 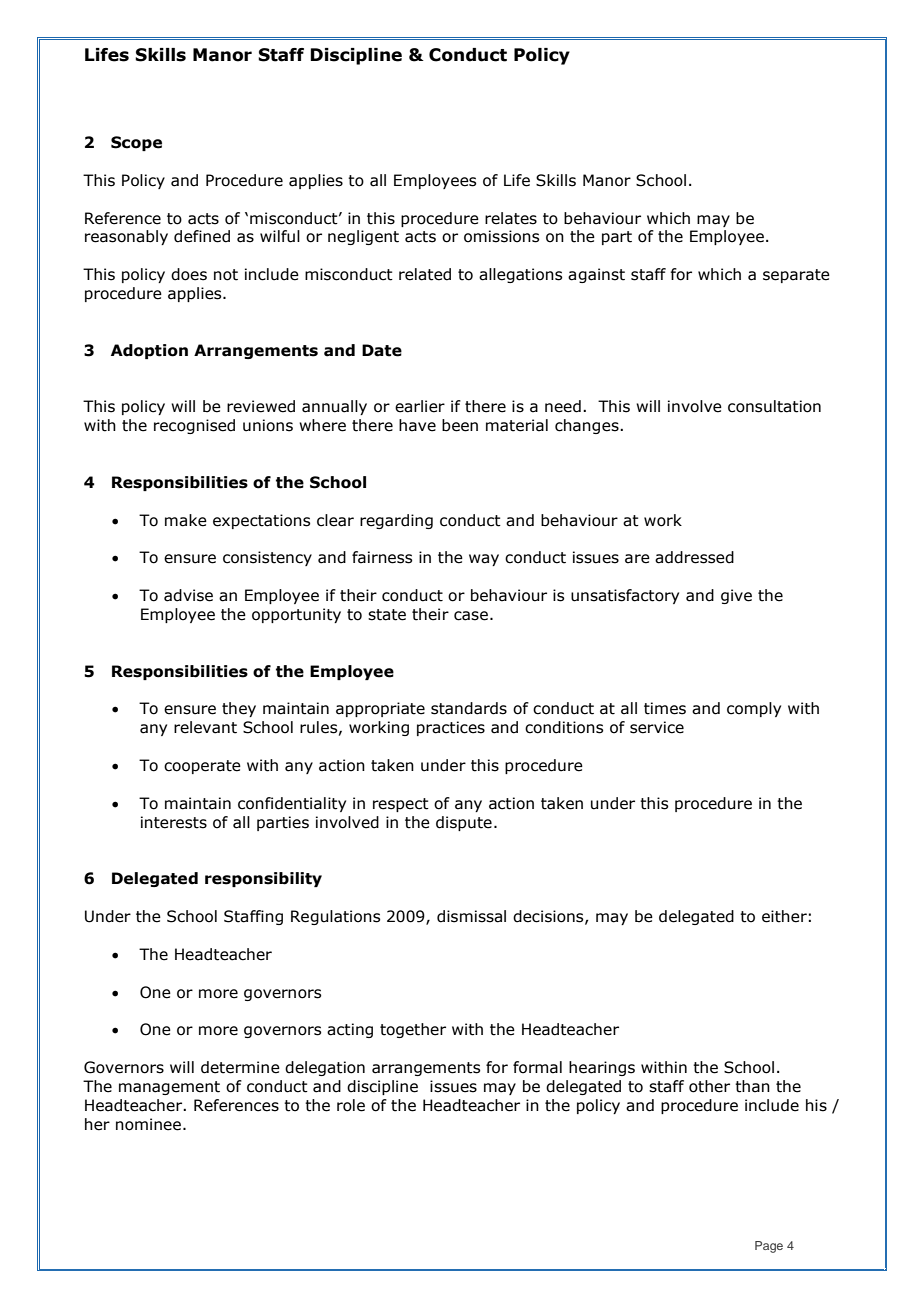 I want to click on separate, so click(x=796, y=276).
